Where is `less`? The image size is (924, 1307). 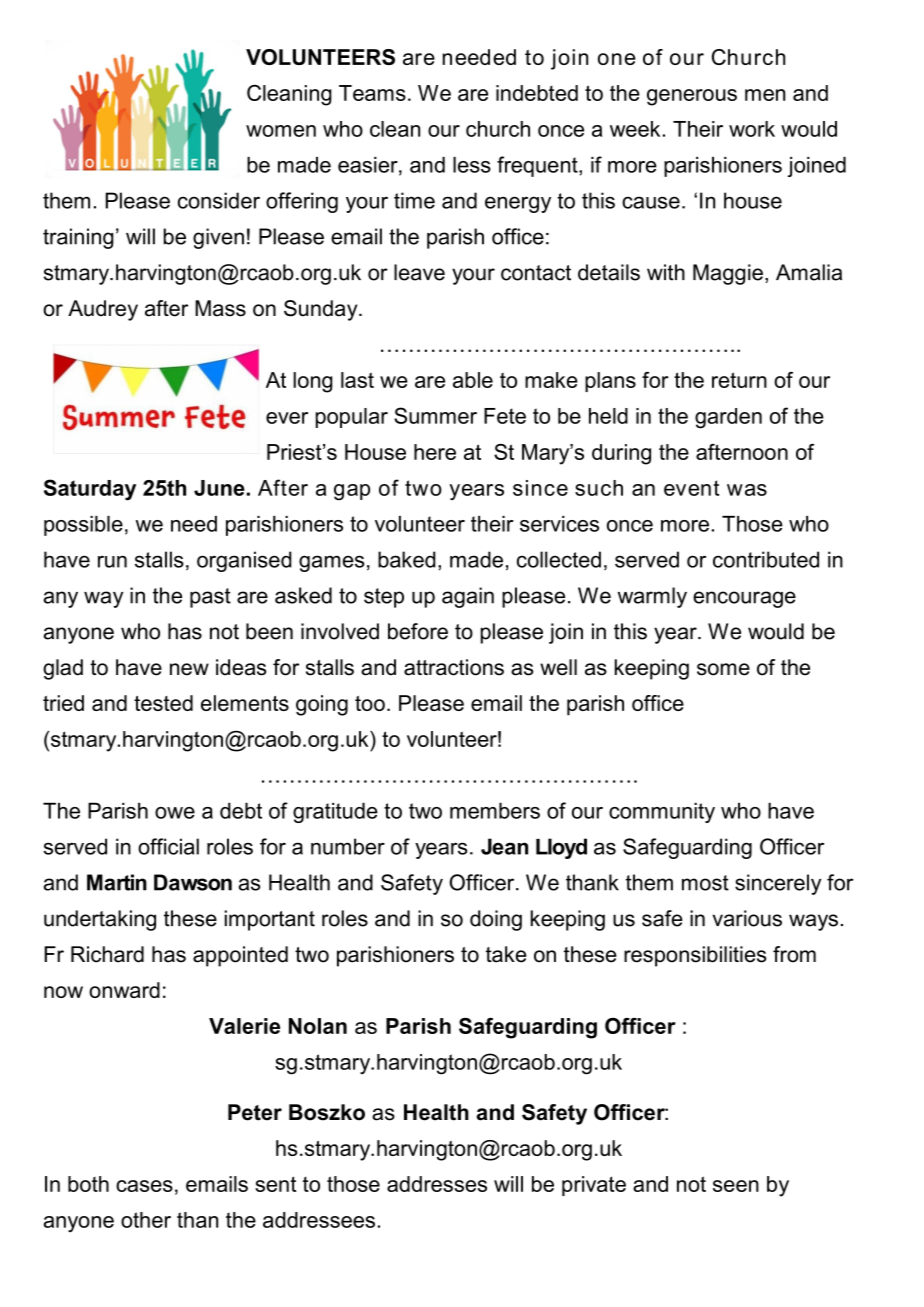
less is located at coordinates (472, 165).
